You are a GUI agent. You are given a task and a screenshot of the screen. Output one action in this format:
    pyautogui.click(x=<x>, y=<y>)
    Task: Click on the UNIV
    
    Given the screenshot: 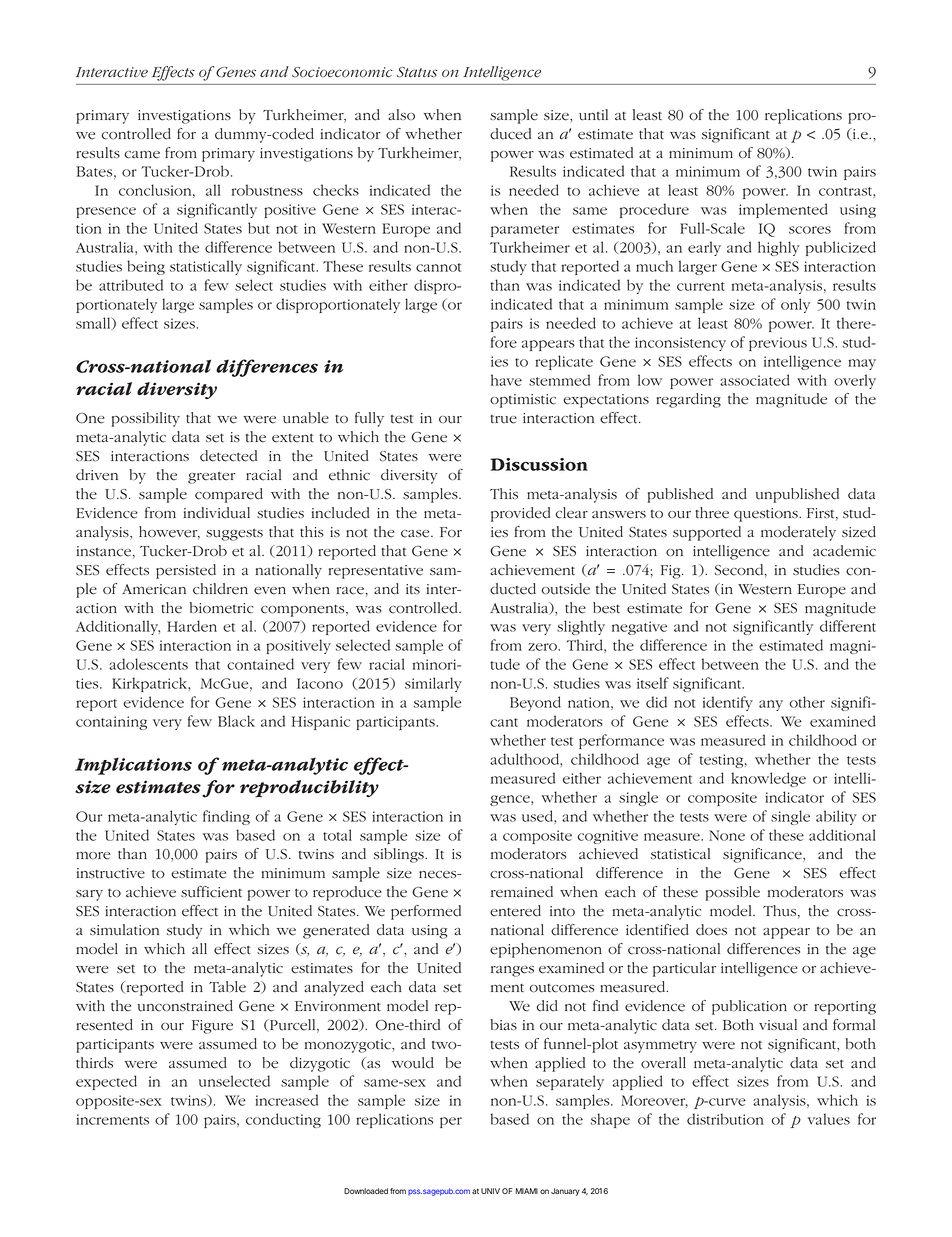 What is the action you would take?
    pyautogui.click(x=490, y=1191)
